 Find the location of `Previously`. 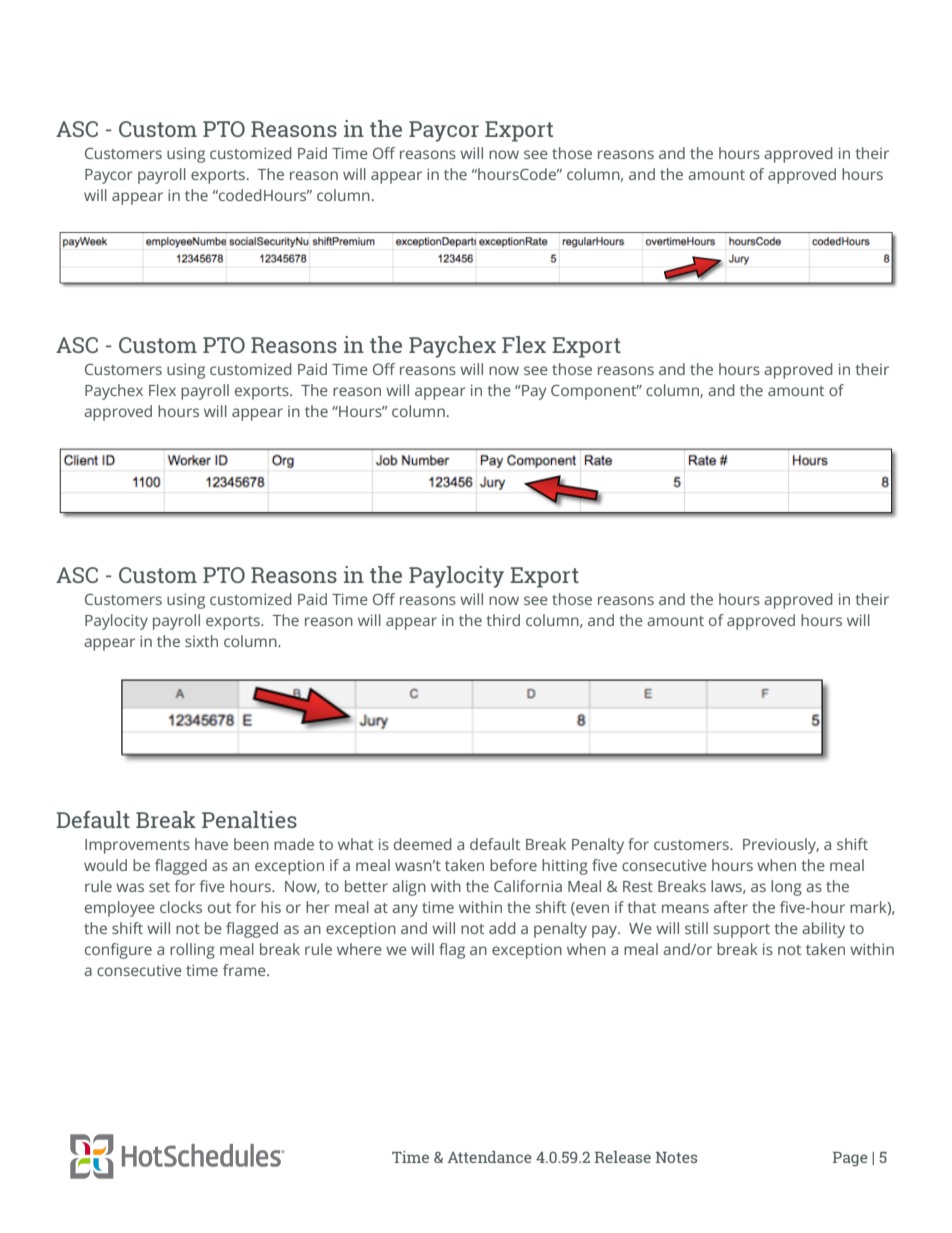

Previously is located at coordinates (781, 846).
